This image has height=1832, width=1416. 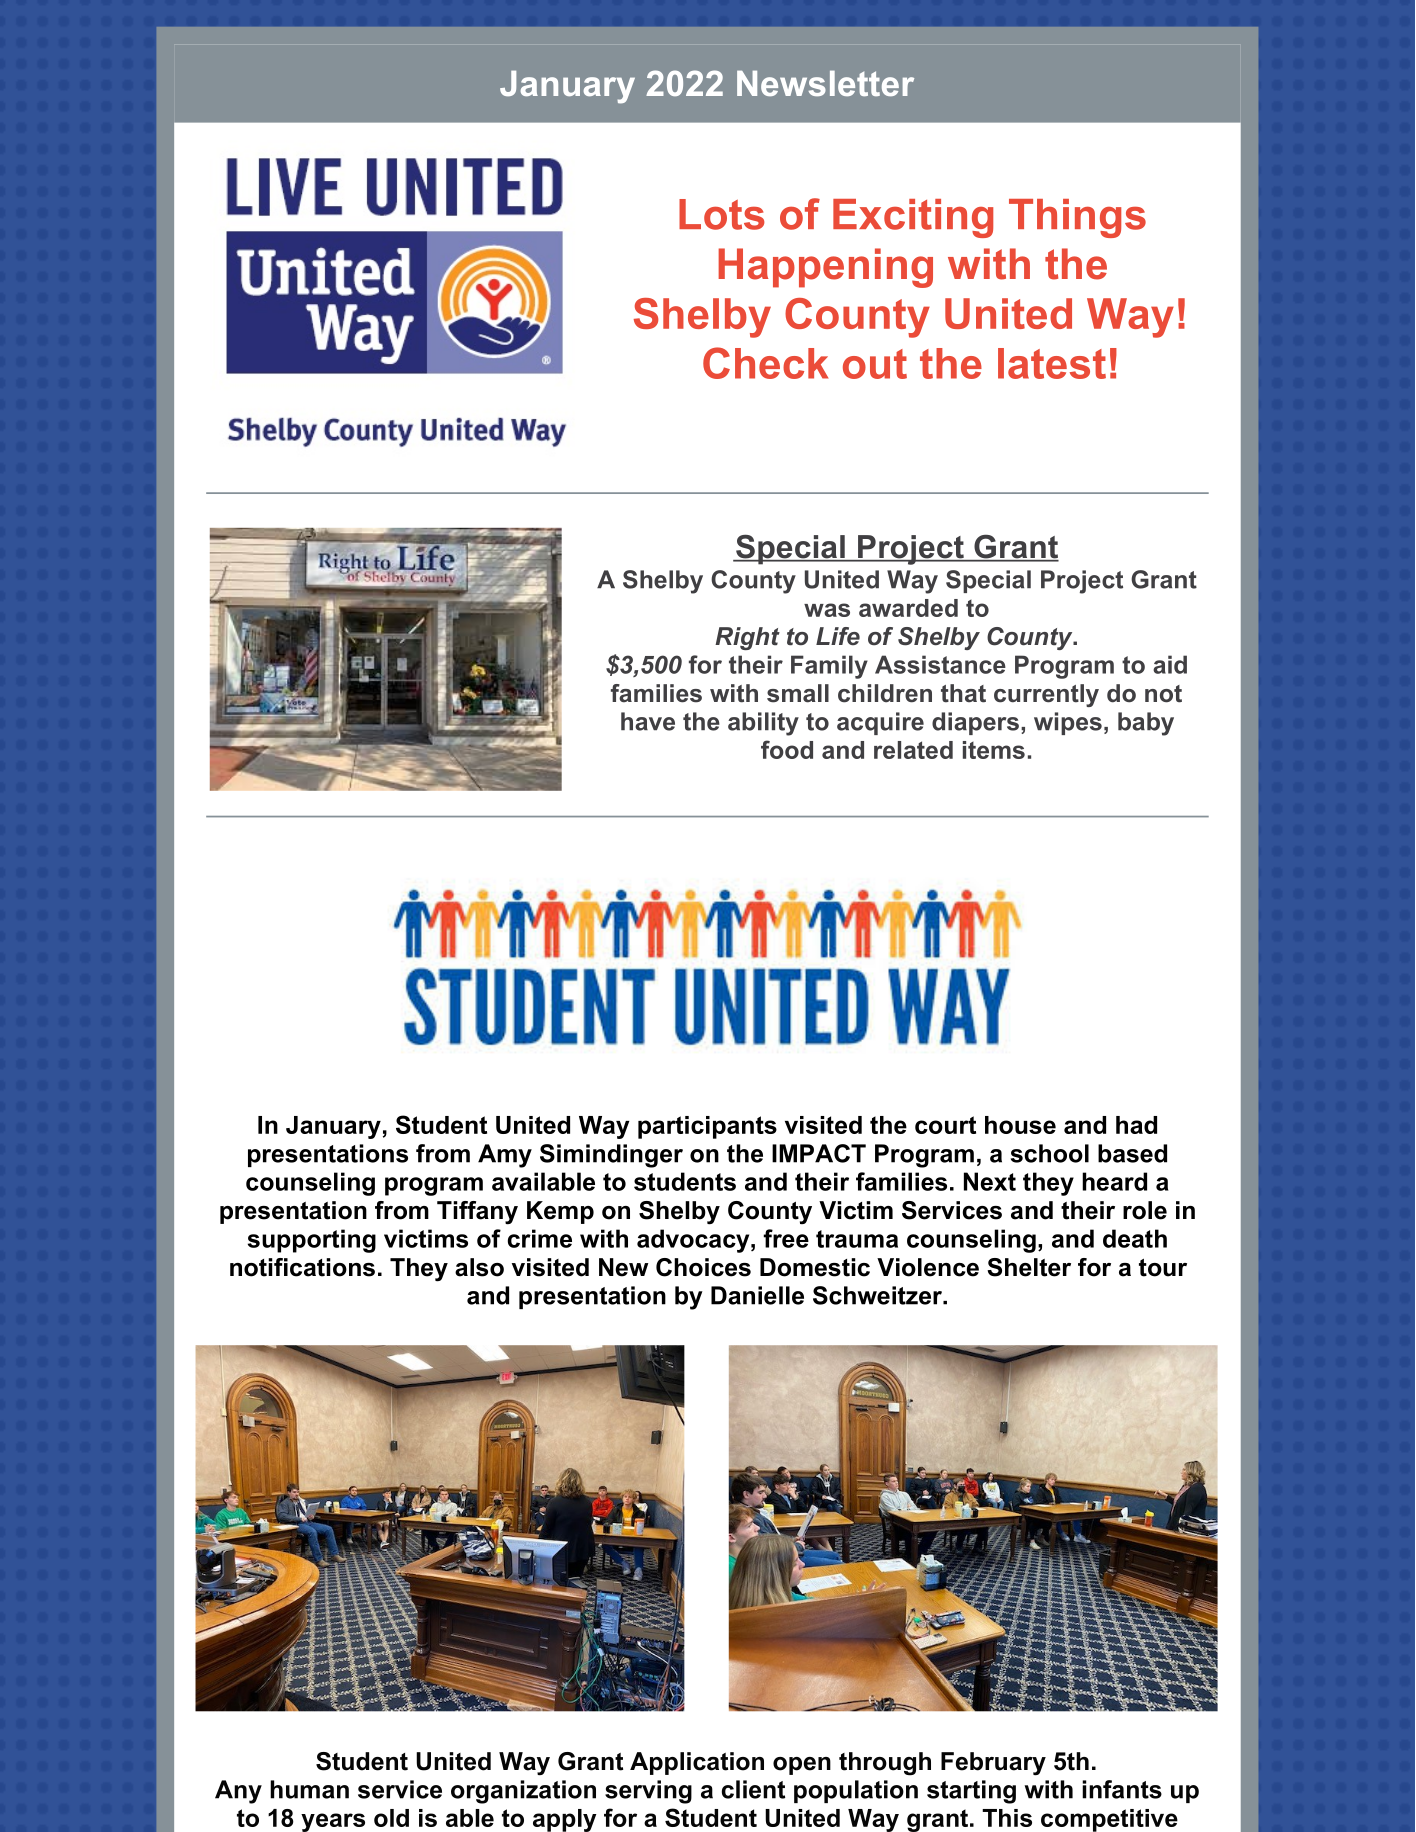 I want to click on Shelter, so click(x=1029, y=1267).
